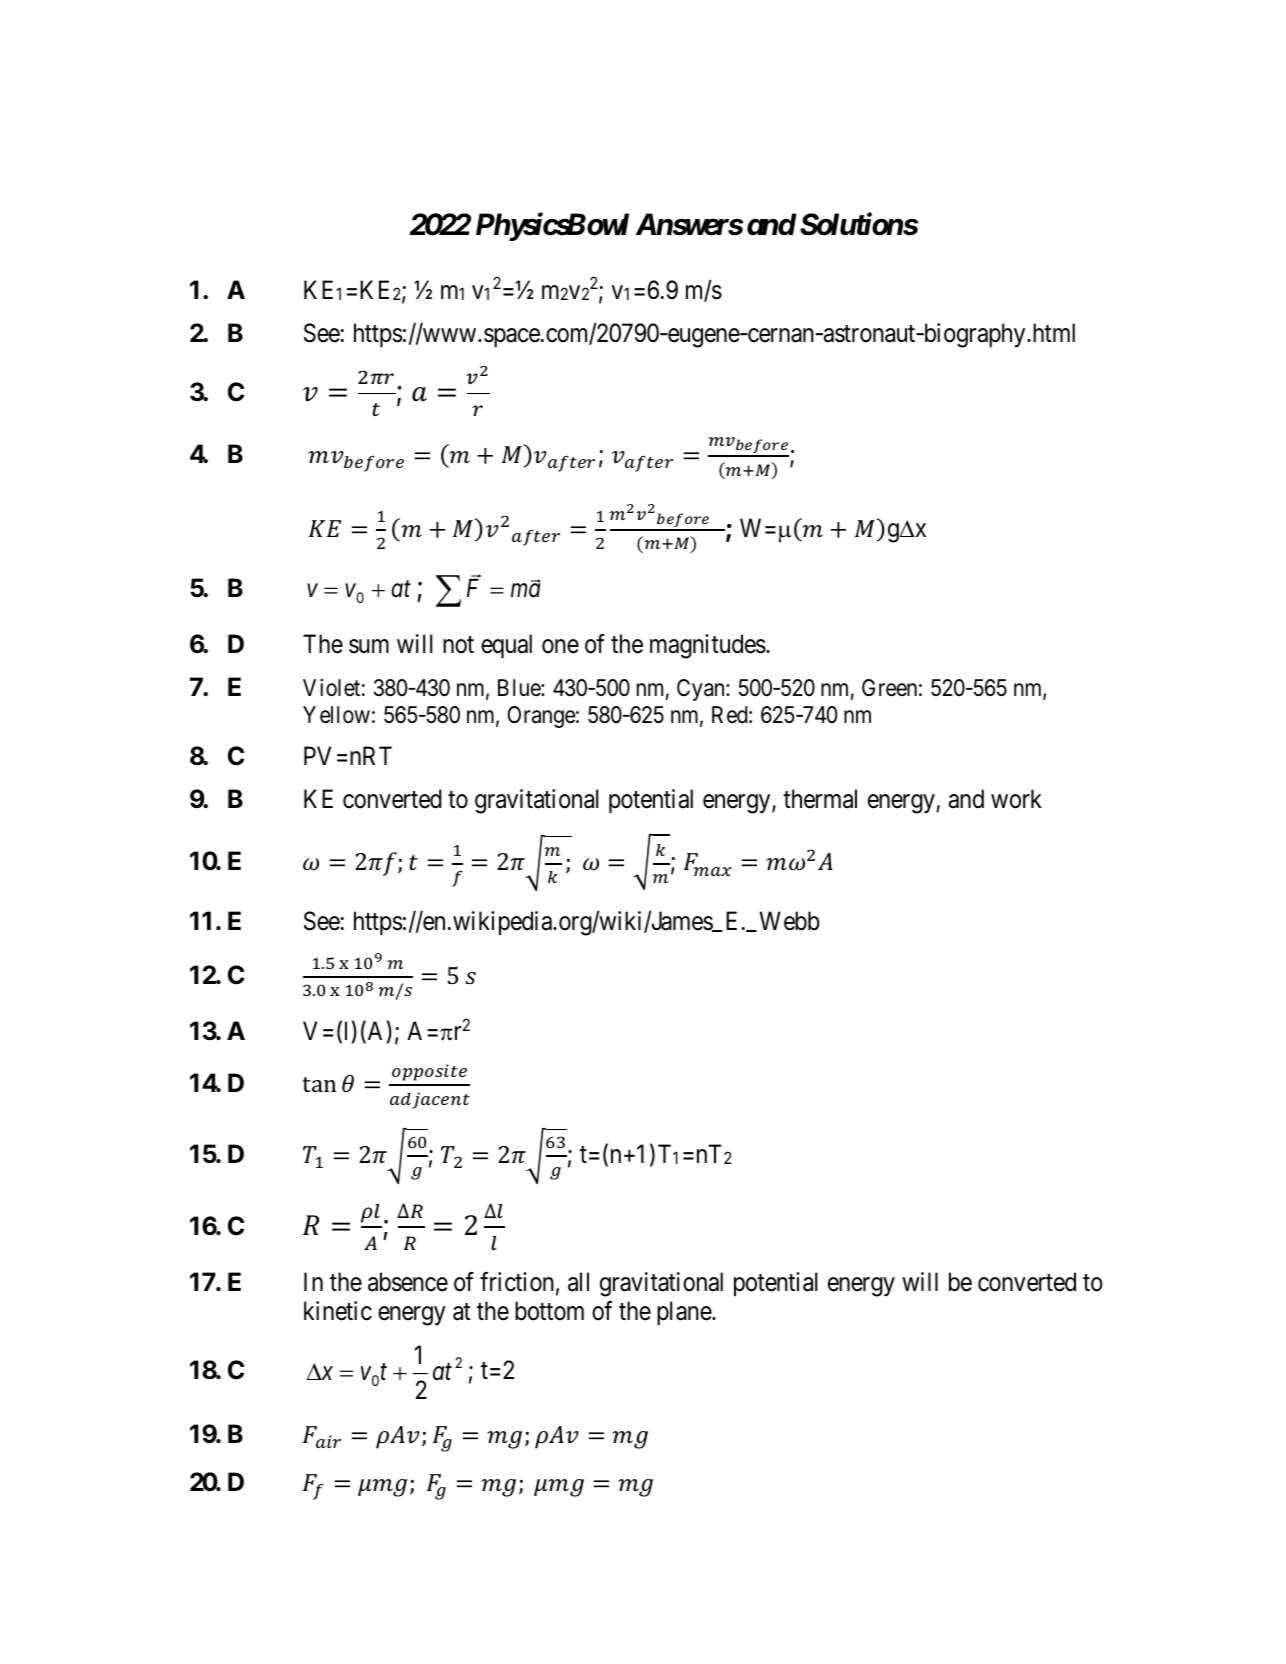 This document has width=1286, height=1664. I want to click on Cyan, so click(702, 690).
